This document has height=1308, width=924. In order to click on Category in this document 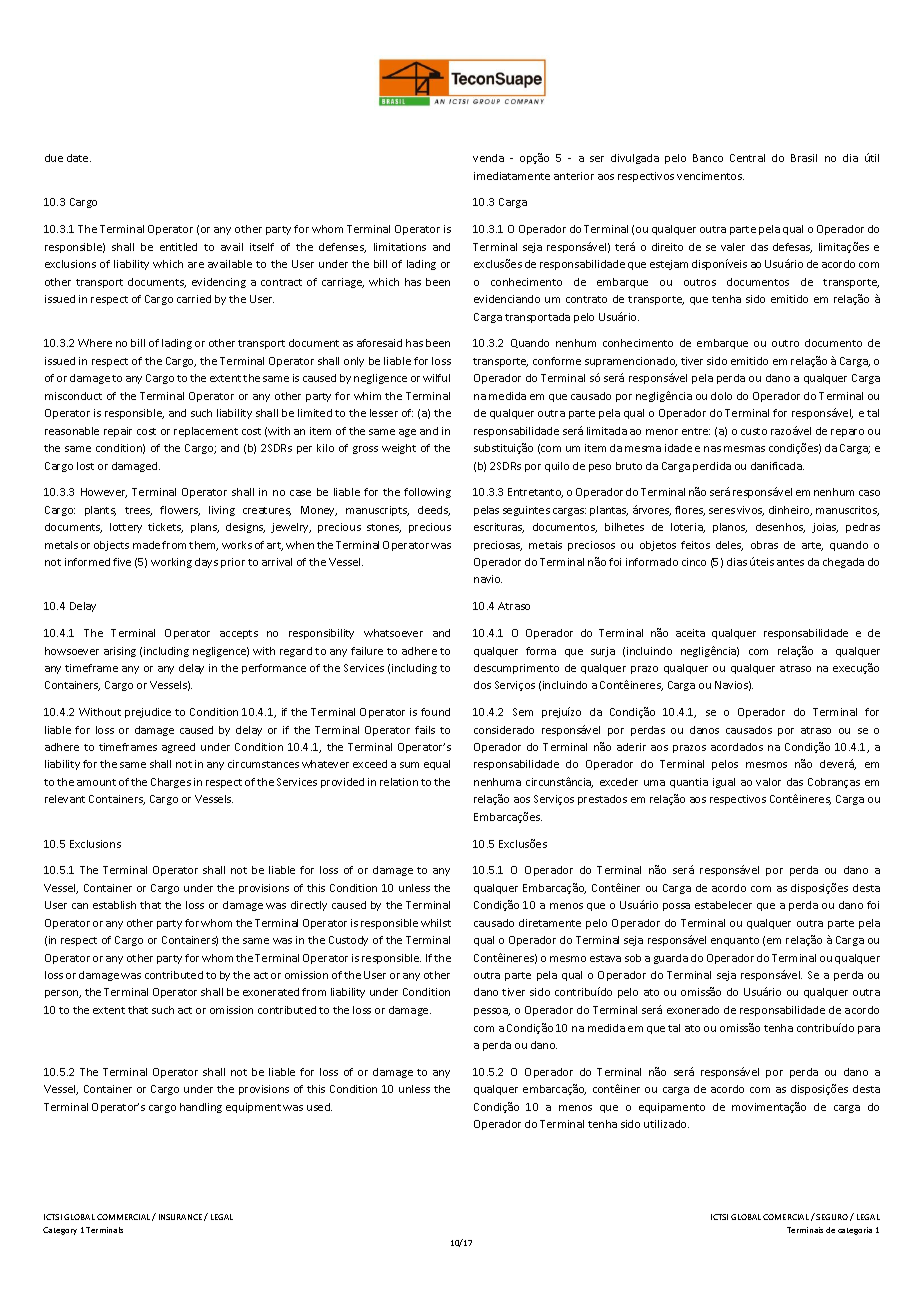, I will do `click(60, 1231)`.
